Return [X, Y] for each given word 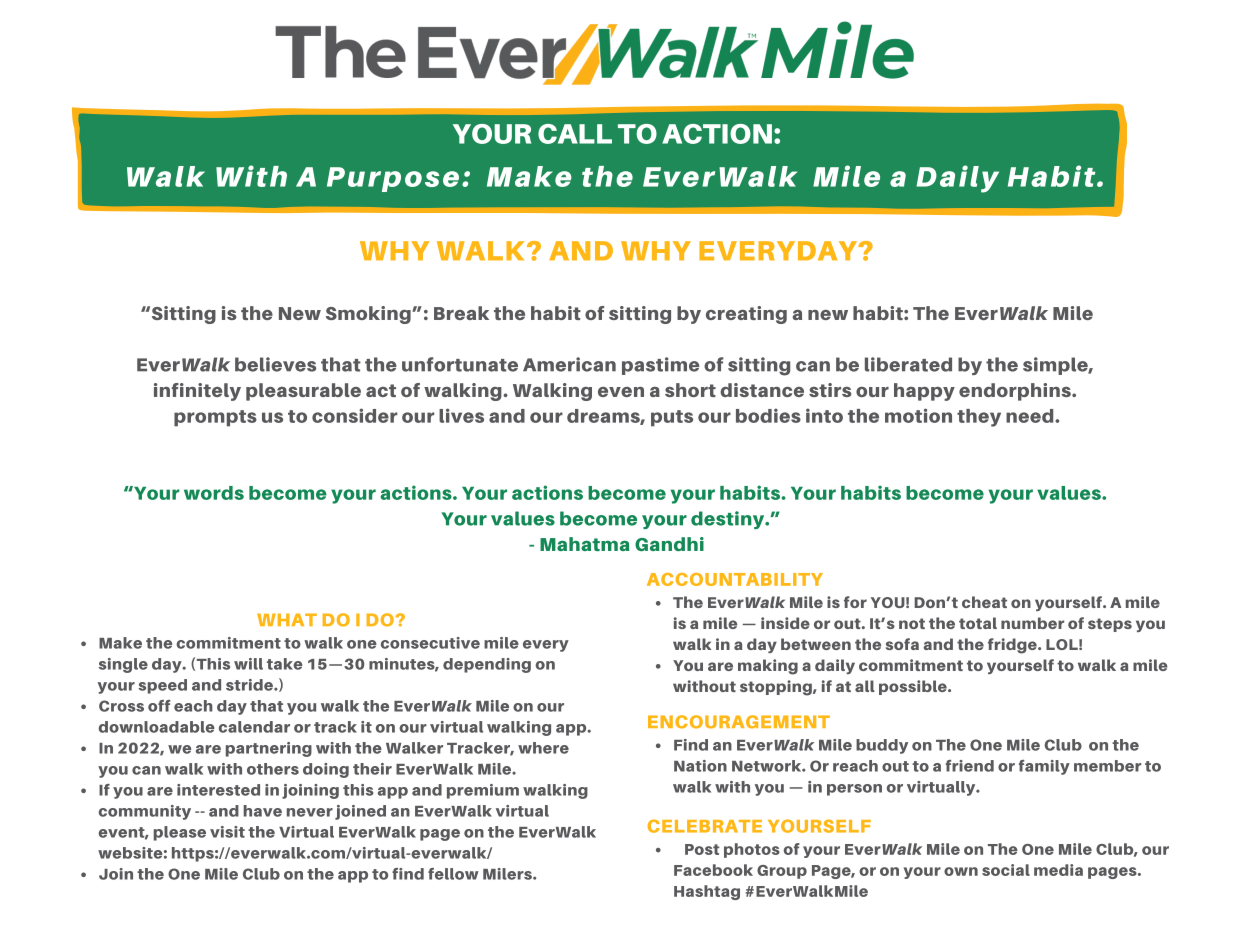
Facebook [713, 870]
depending [487, 665]
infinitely [197, 392]
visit [227, 832]
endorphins [1016, 392]
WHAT [287, 619]
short [690, 390]
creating [746, 315]
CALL [575, 134]
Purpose [393, 179]
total [978, 623]
